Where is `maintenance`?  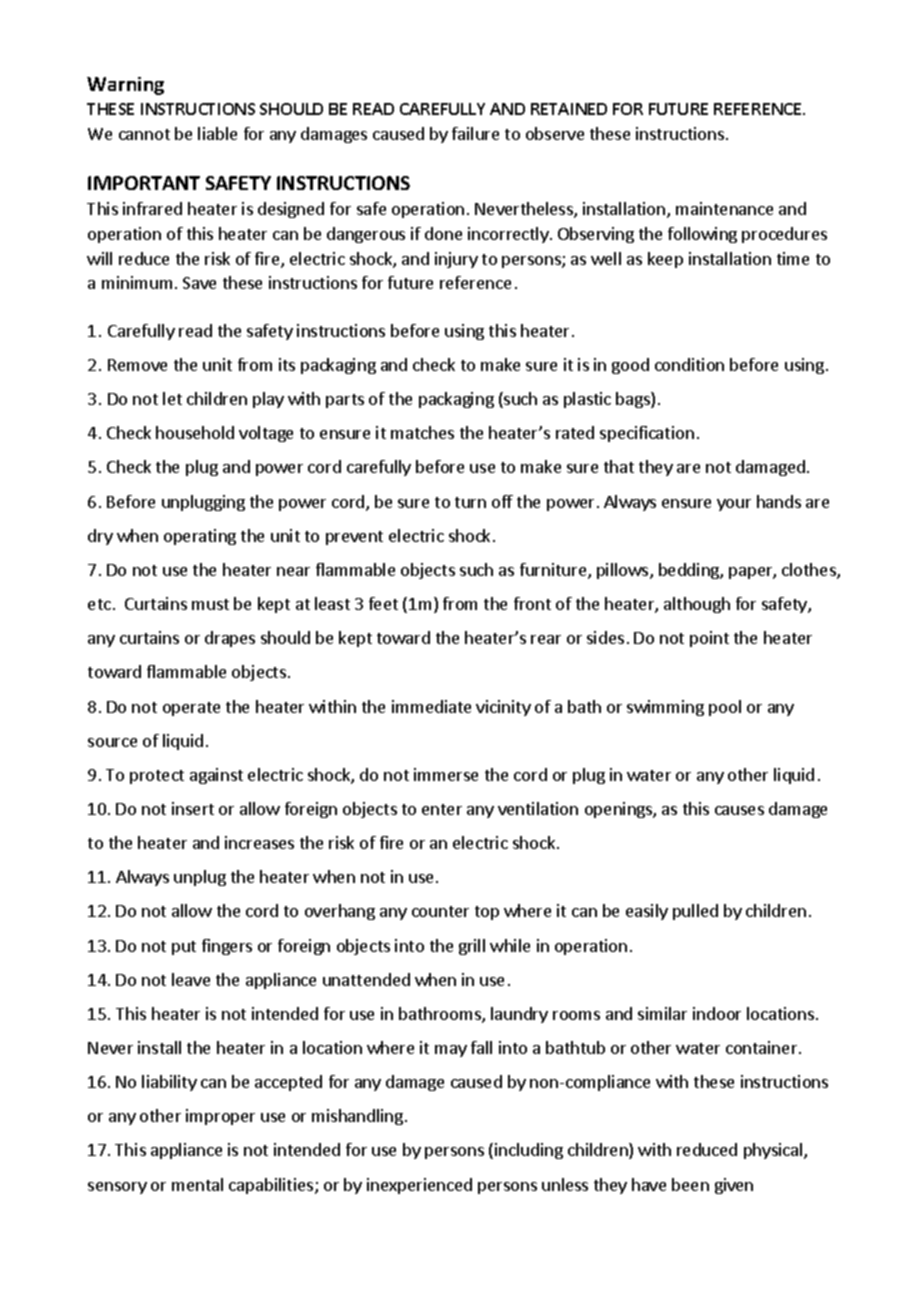
maintenance is located at coordinates (724, 208).
